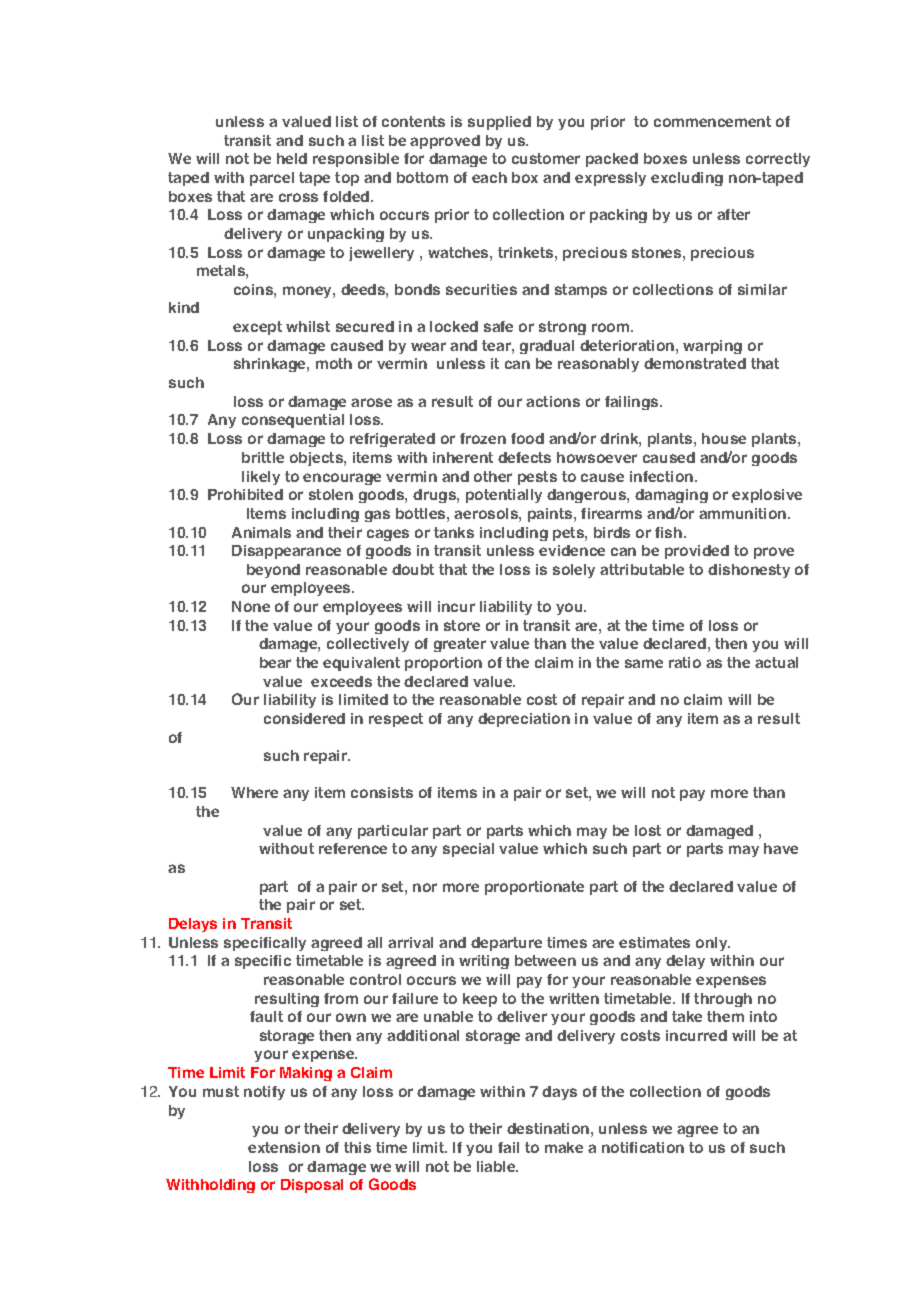 The height and width of the screenshot is (1308, 924). Describe the element at coordinates (497, 1166) in the screenshot. I see `liable` at that location.
